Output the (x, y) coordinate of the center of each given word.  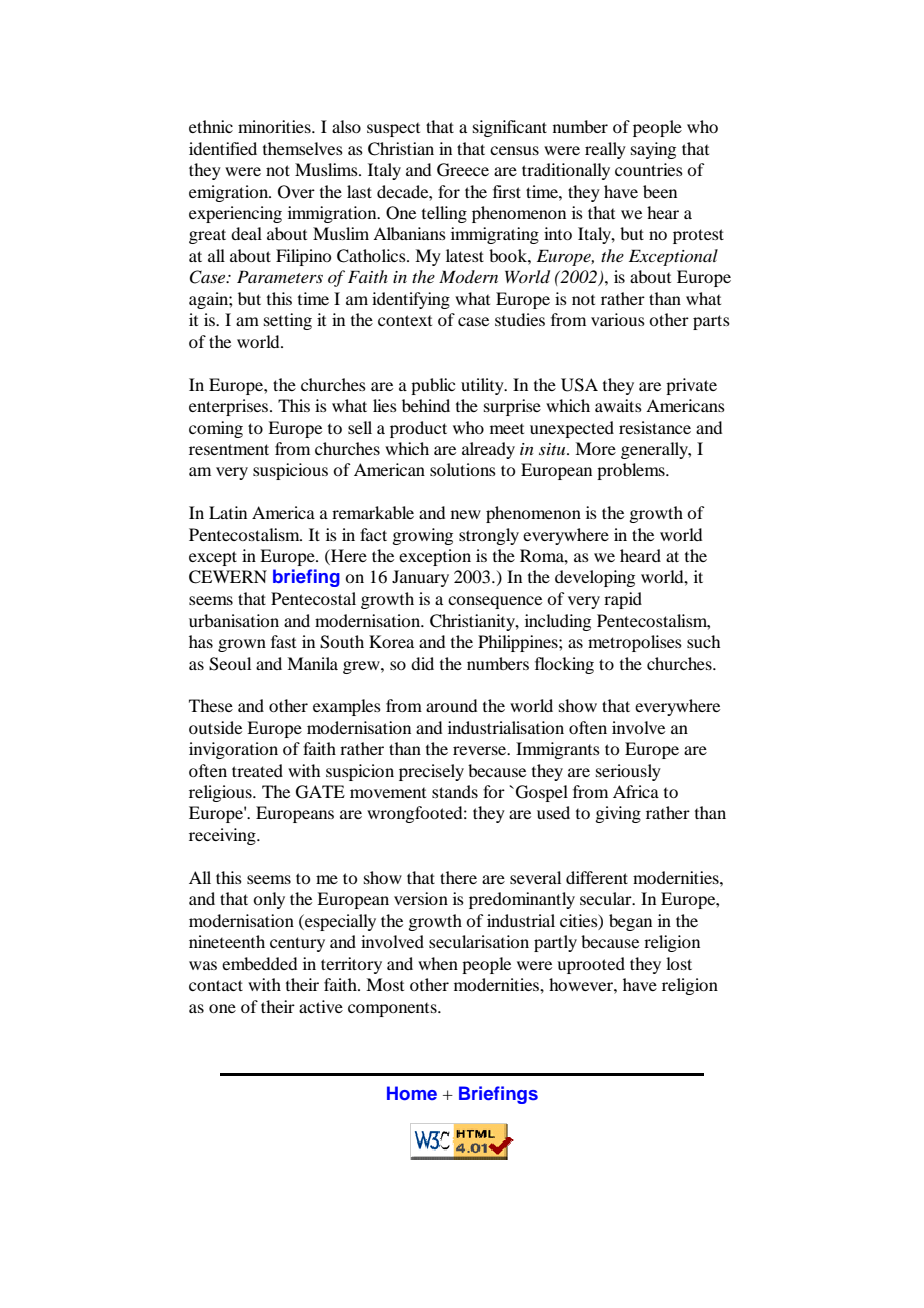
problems (632, 471)
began (630, 922)
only (269, 900)
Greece (463, 170)
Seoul (230, 664)
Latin (228, 512)
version (421, 898)
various (618, 319)
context (405, 320)
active (321, 1006)
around (451, 705)
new (466, 514)
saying (653, 150)
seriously (628, 772)
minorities (275, 126)
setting (288, 321)
